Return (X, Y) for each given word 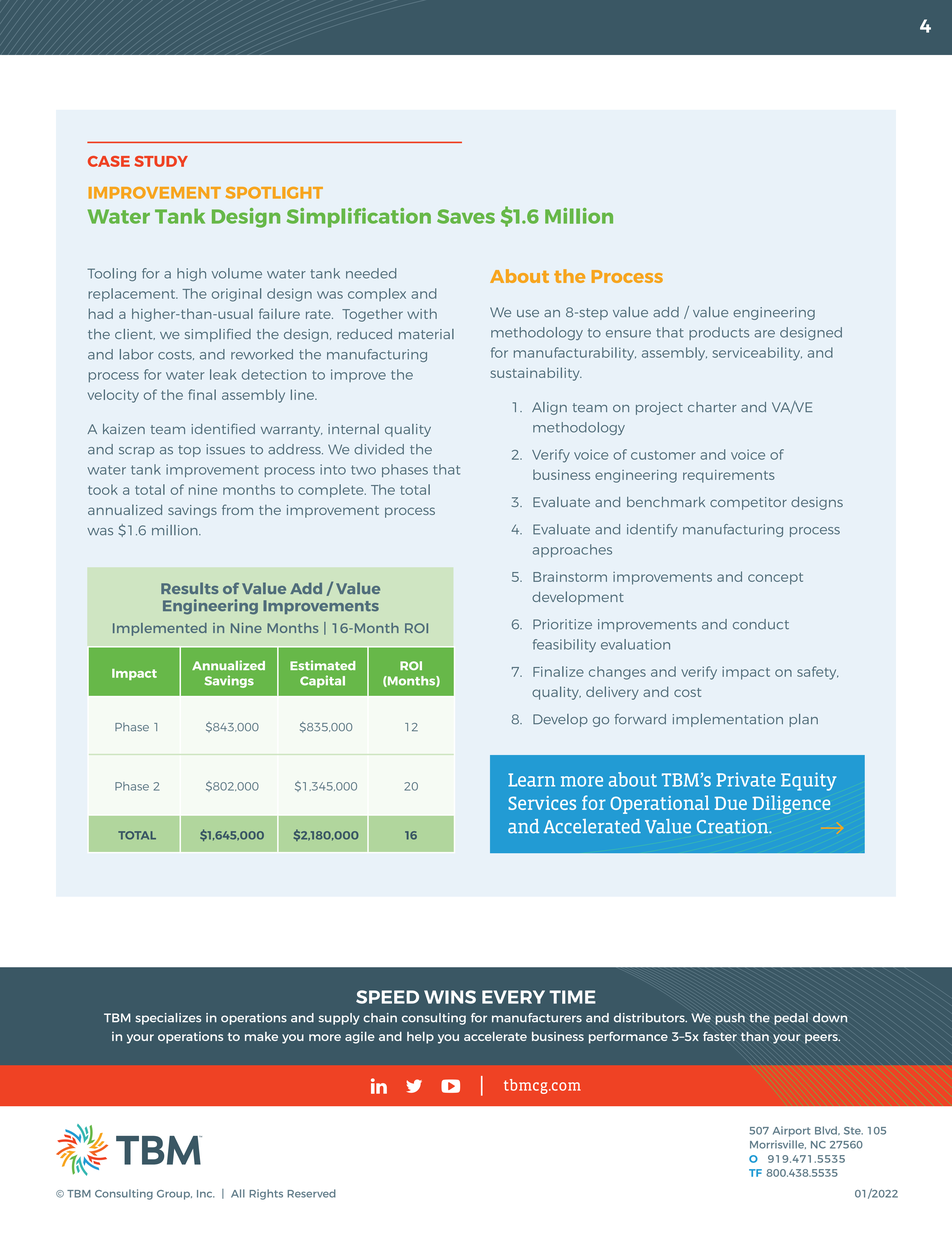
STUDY (161, 161)
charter (712, 407)
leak (223, 374)
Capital (322, 681)
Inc (206, 1194)
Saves (466, 216)
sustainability (536, 374)
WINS (450, 997)
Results (190, 588)
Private (746, 779)
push (730, 1019)
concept (775, 579)
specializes (168, 1019)
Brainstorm (570, 577)
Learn (531, 780)
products (719, 333)
